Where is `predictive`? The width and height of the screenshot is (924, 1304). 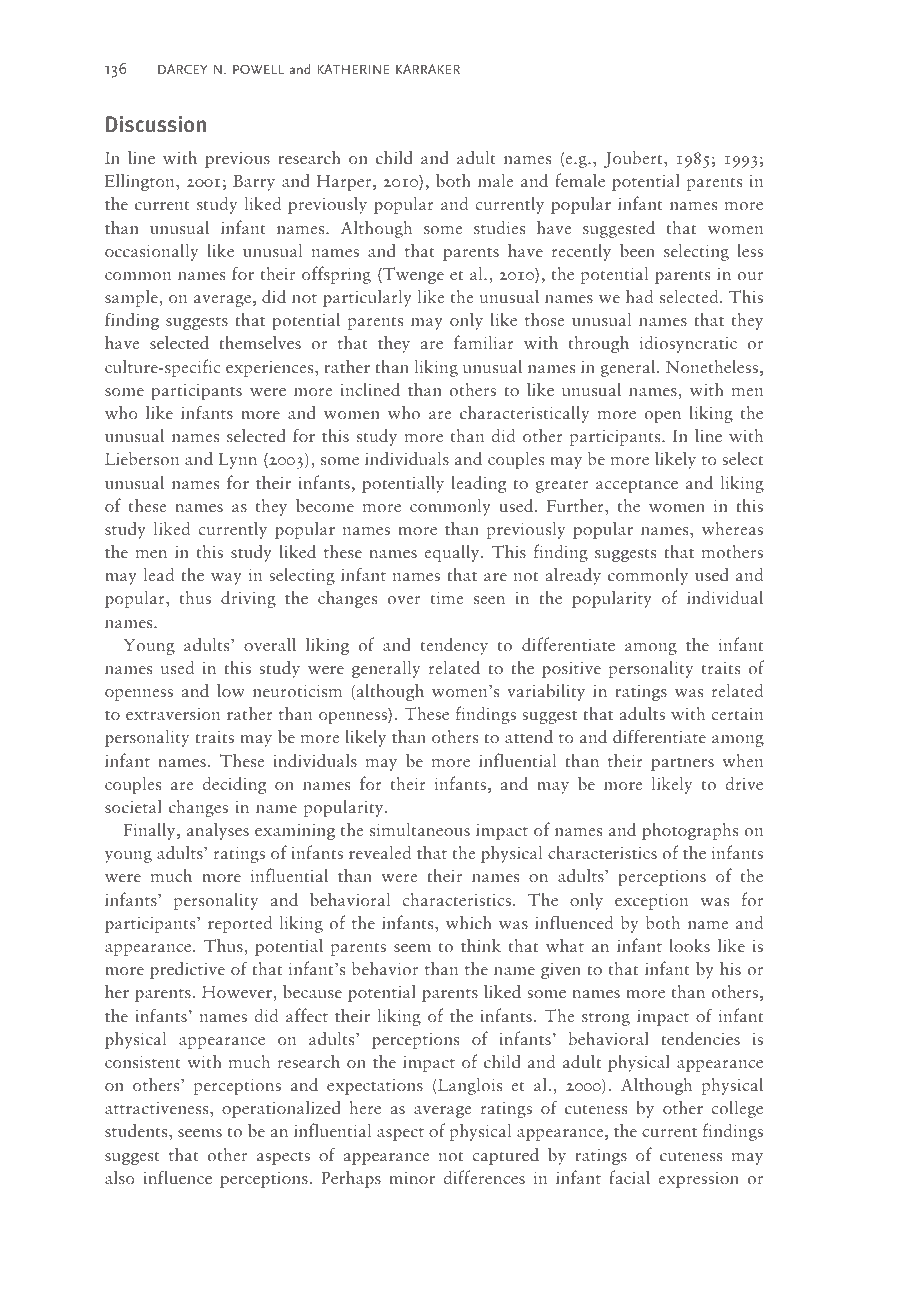
predictive is located at coordinates (187, 970).
